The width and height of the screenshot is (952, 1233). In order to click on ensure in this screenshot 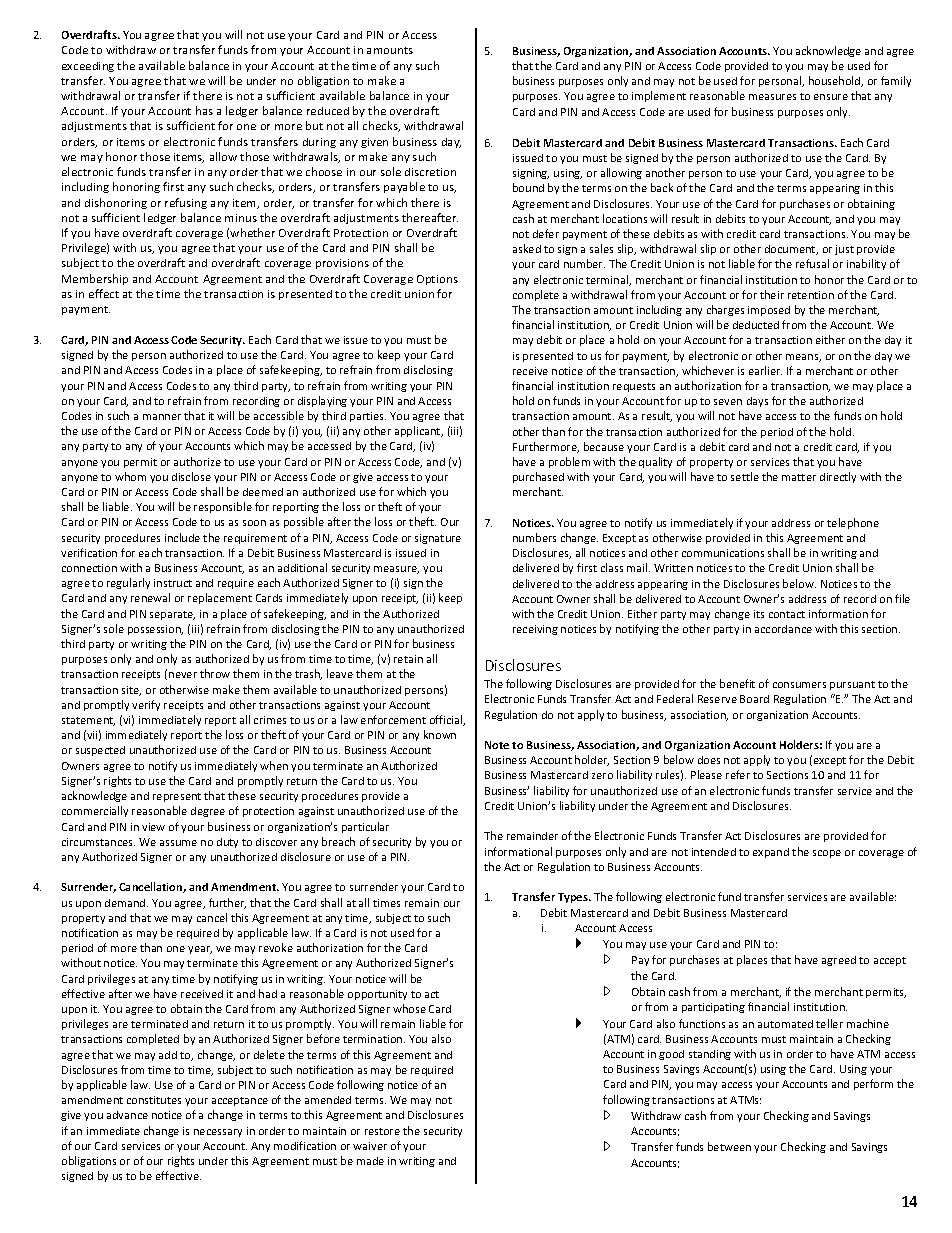, I will do `click(831, 97)`.
